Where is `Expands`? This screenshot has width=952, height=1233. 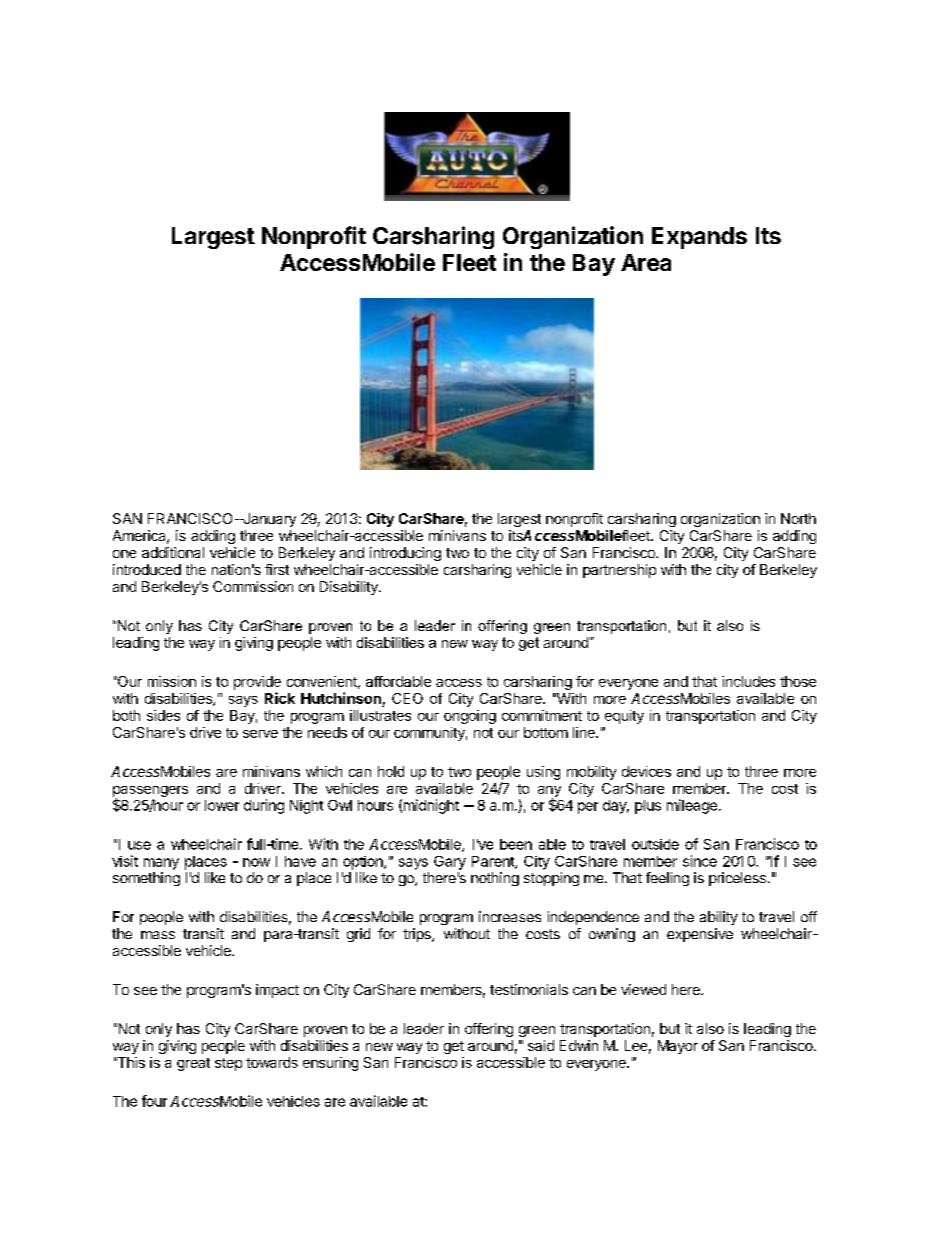 Expands is located at coordinates (699, 238).
